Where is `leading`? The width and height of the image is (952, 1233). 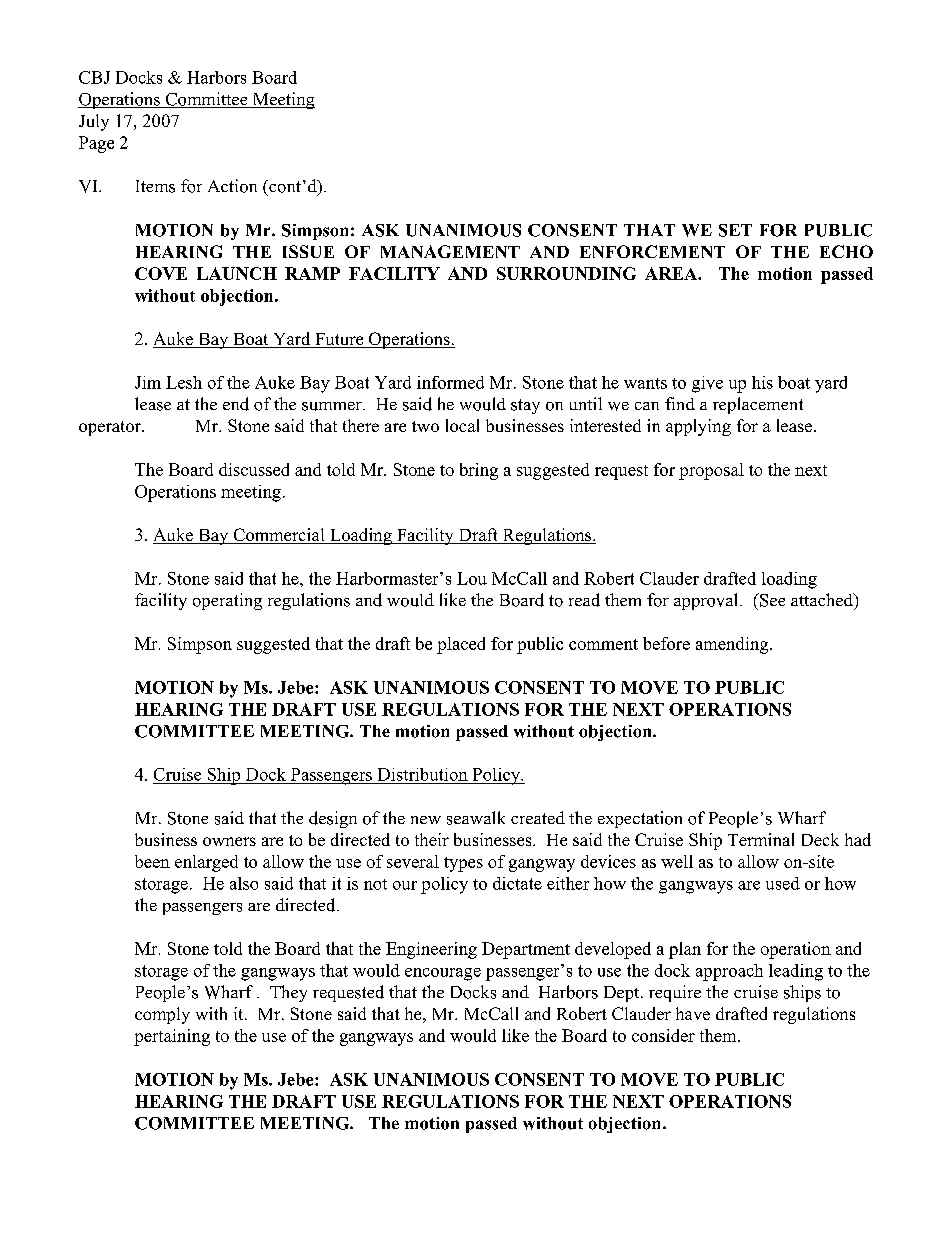
leading is located at coordinates (796, 972).
